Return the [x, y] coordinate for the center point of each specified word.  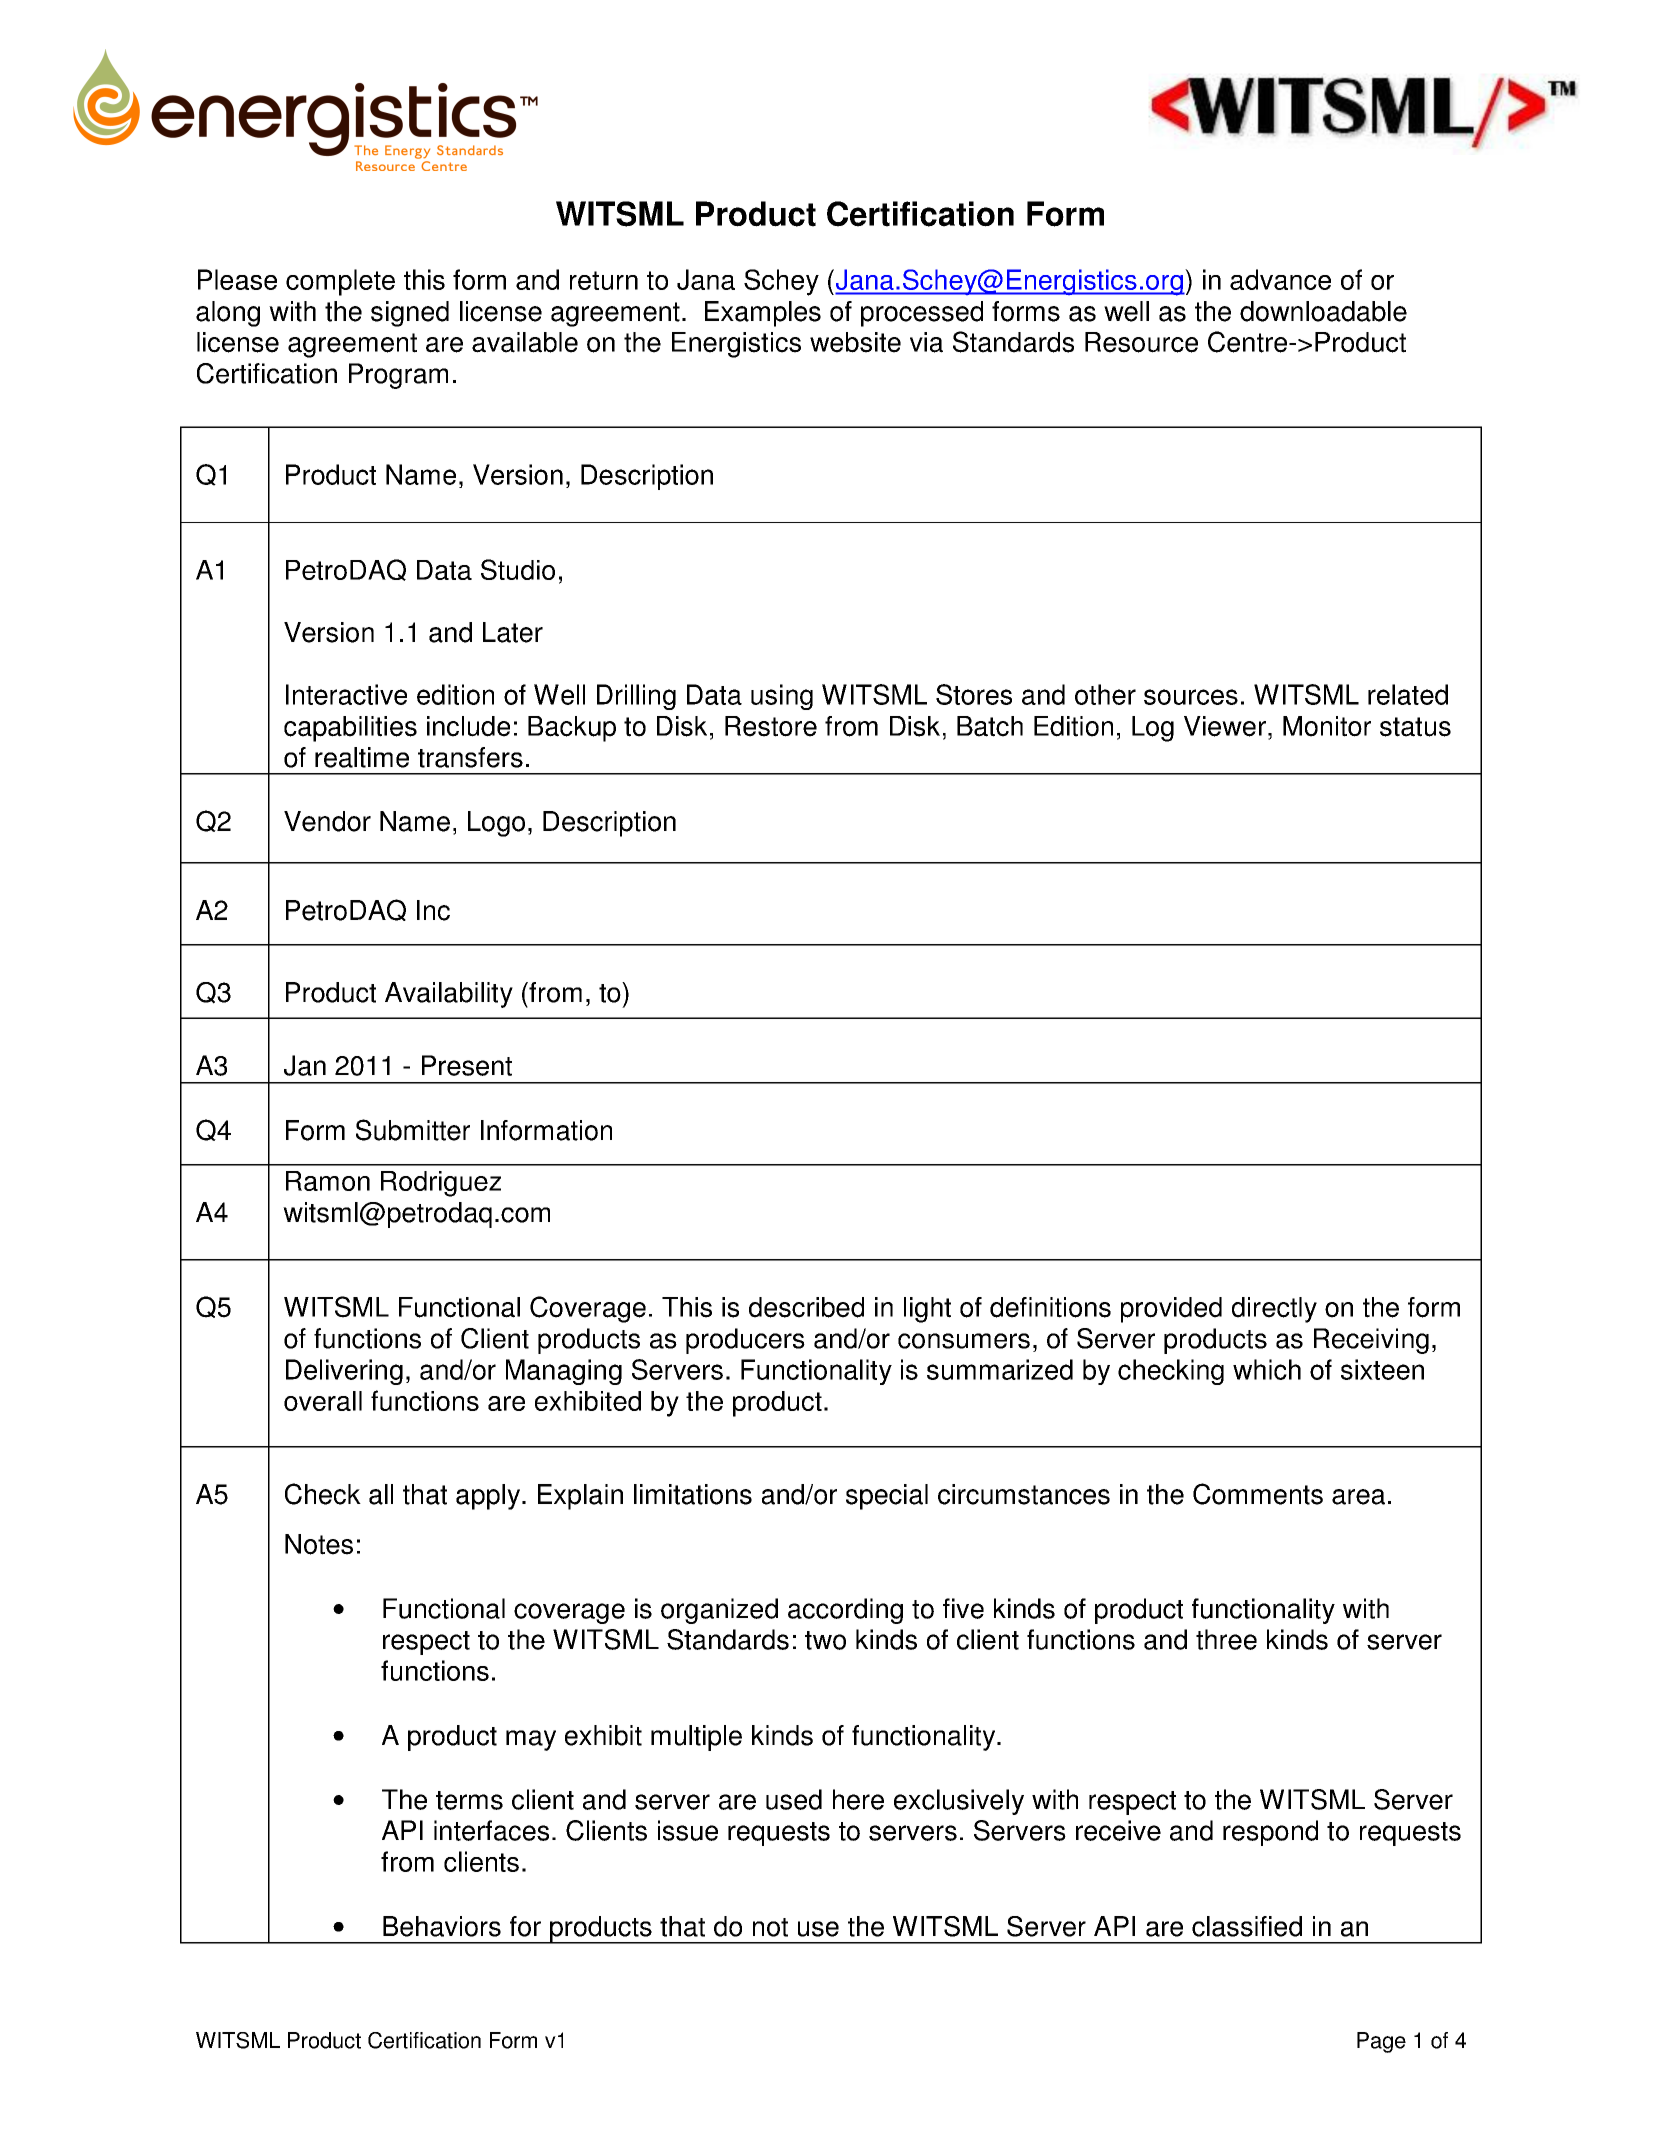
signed [410, 314]
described [806, 1307]
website [855, 342]
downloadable [1323, 311]
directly [1274, 1310]
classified [1247, 1926]
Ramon [328, 1181]
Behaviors [442, 1926]
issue [688, 1830]
